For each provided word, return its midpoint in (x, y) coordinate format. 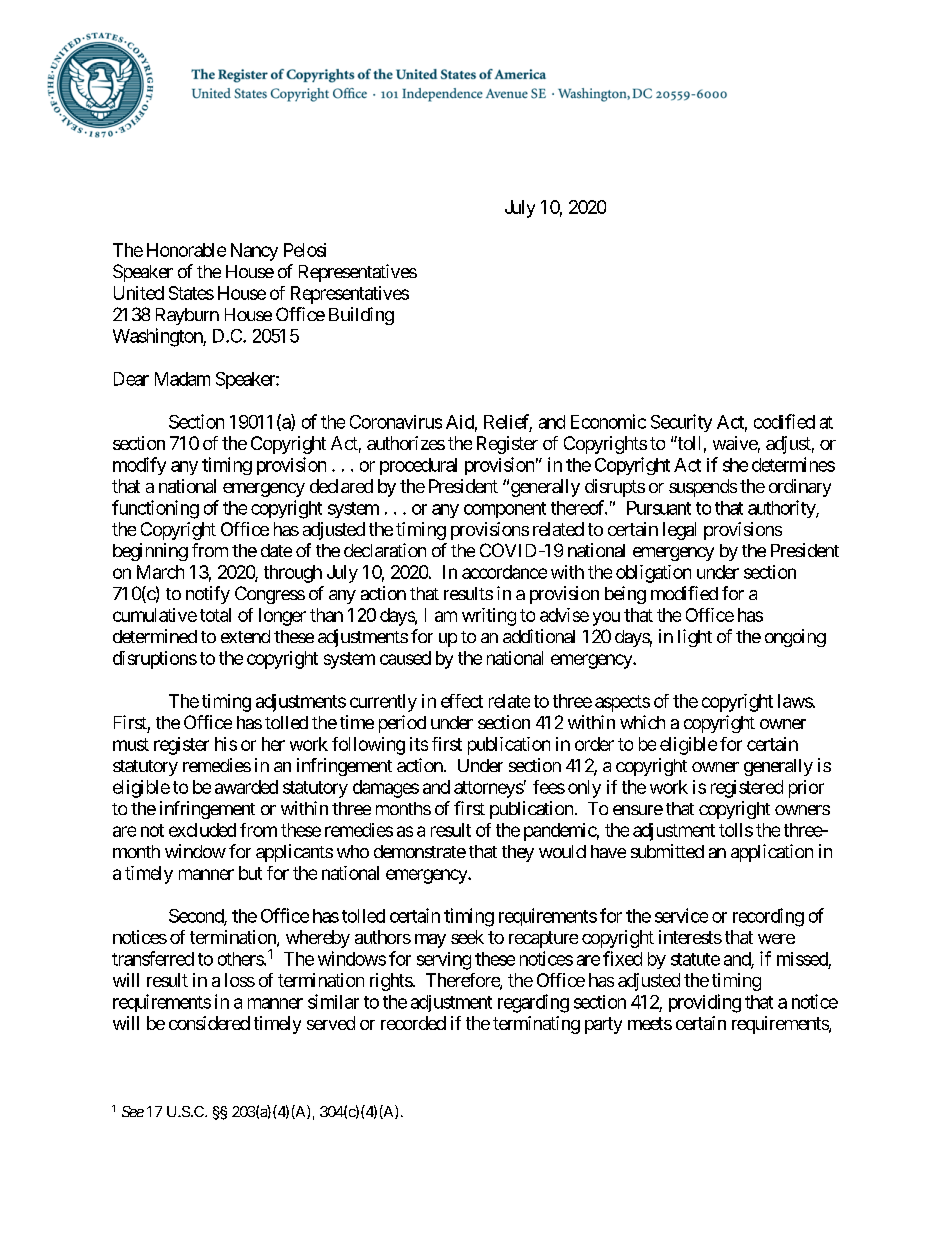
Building (361, 316)
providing (705, 1003)
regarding (533, 1003)
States (191, 293)
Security (681, 423)
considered (209, 1023)
